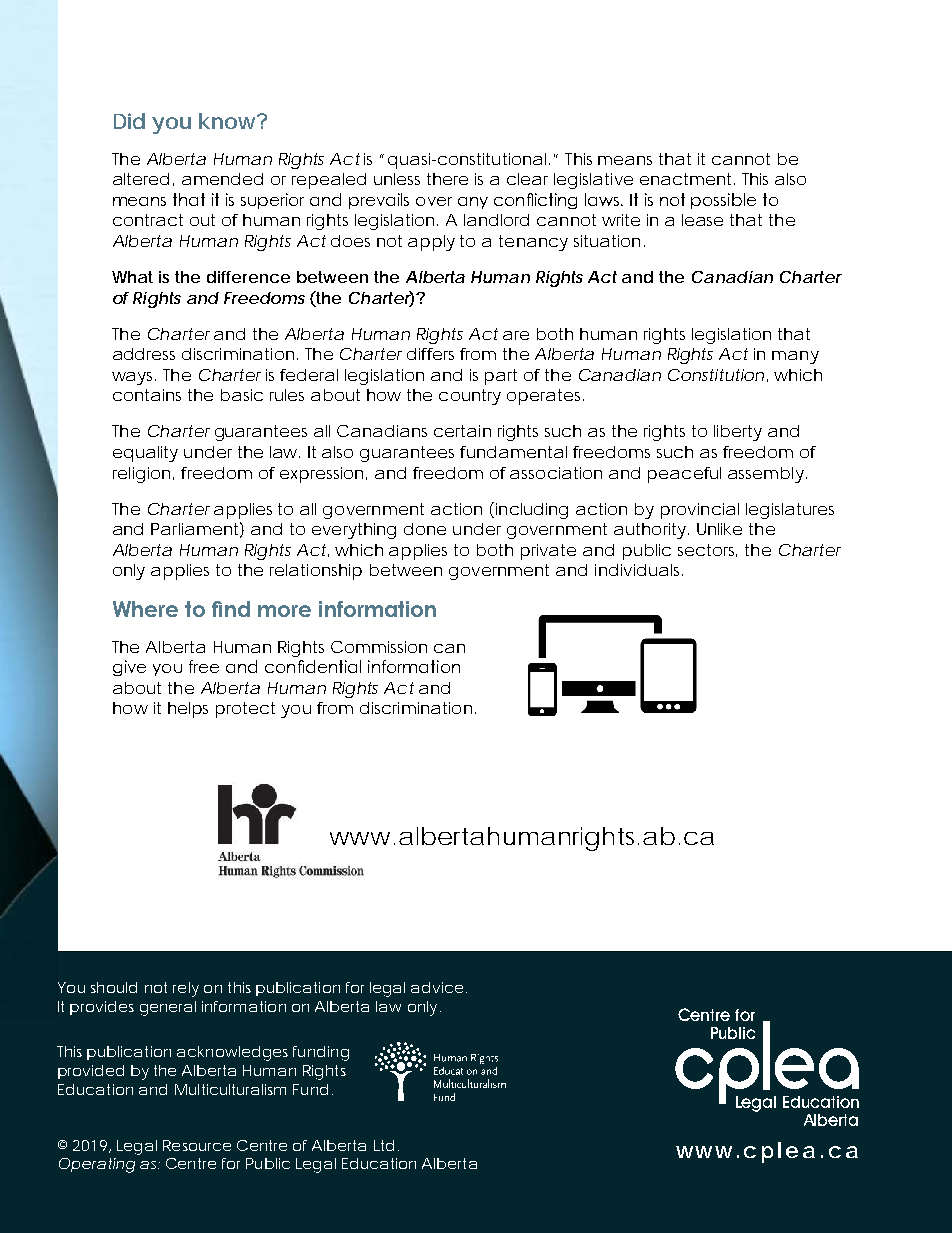 The image size is (952, 1233). Describe the element at coordinates (197, 1145) in the page. I see `Resource` at that location.
